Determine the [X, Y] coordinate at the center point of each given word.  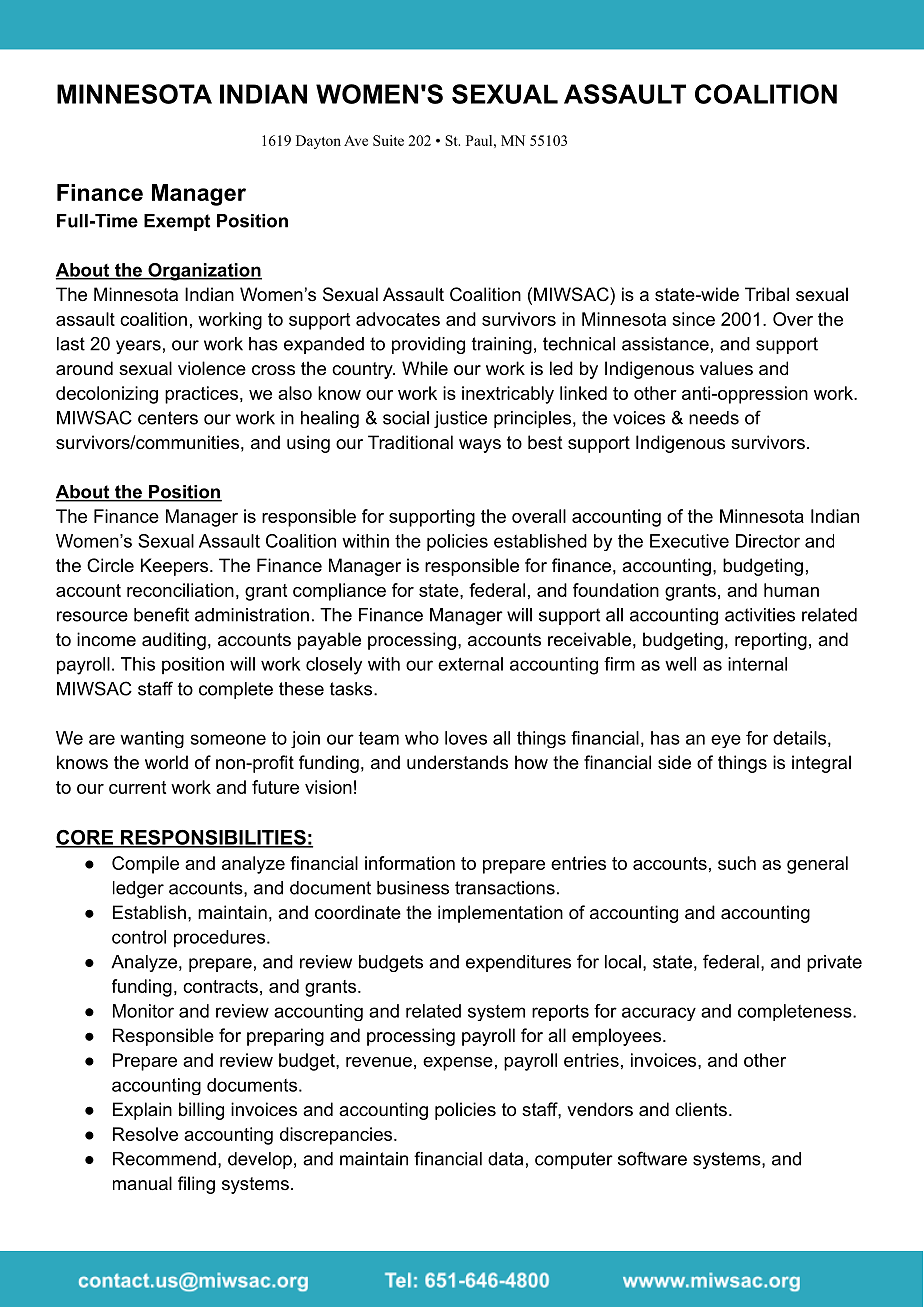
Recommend [164, 1159]
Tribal [767, 294]
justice [460, 419]
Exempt [177, 222]
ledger [138, 889]
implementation [500, 914]
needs [714, 418]
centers [168, 418]
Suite [388, 140]
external [470, 664]
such [737, 863]
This [138, 664]
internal [757, 664]
